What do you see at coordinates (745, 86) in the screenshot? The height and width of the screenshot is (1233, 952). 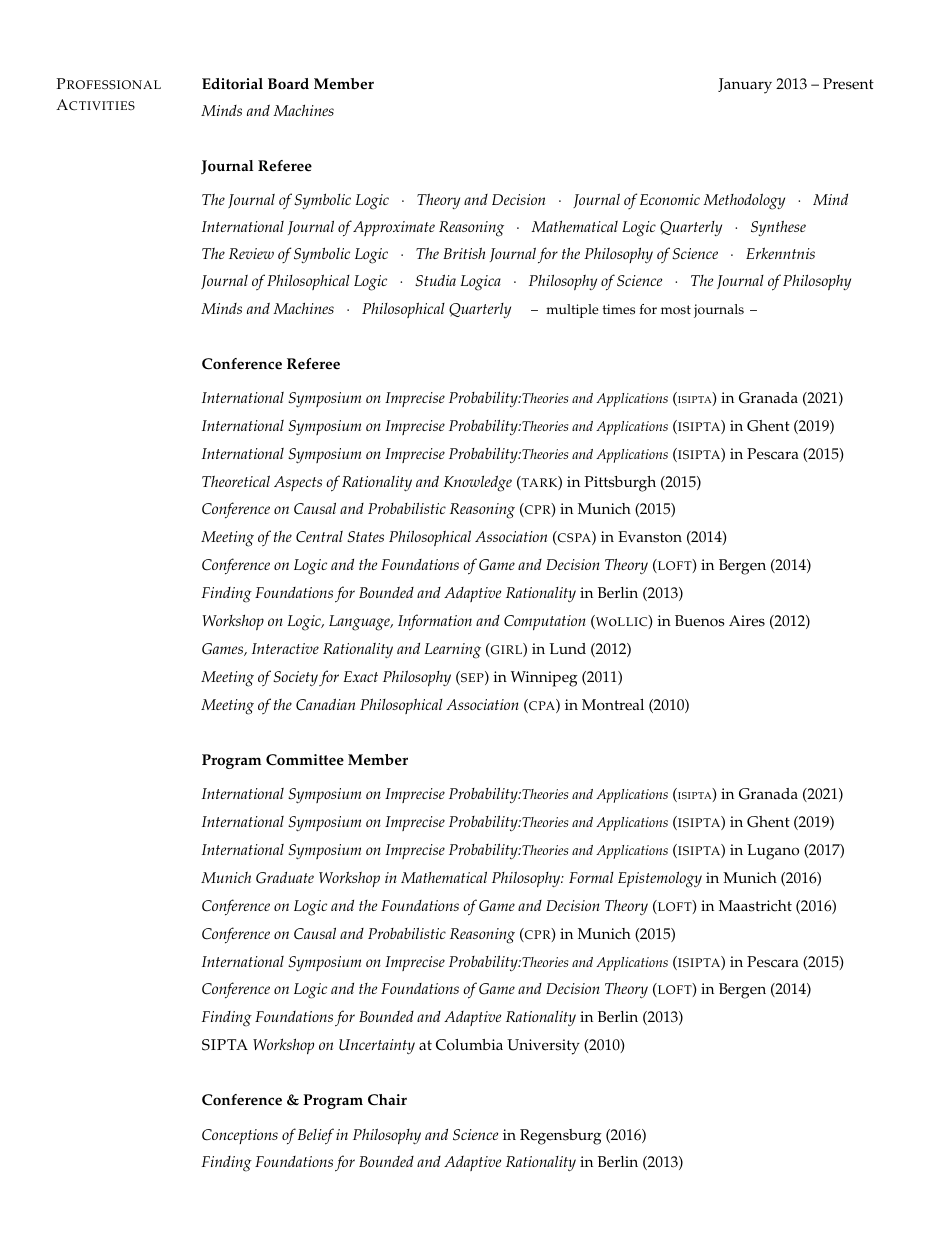 I see `January` at bounding box center [745, 86].
